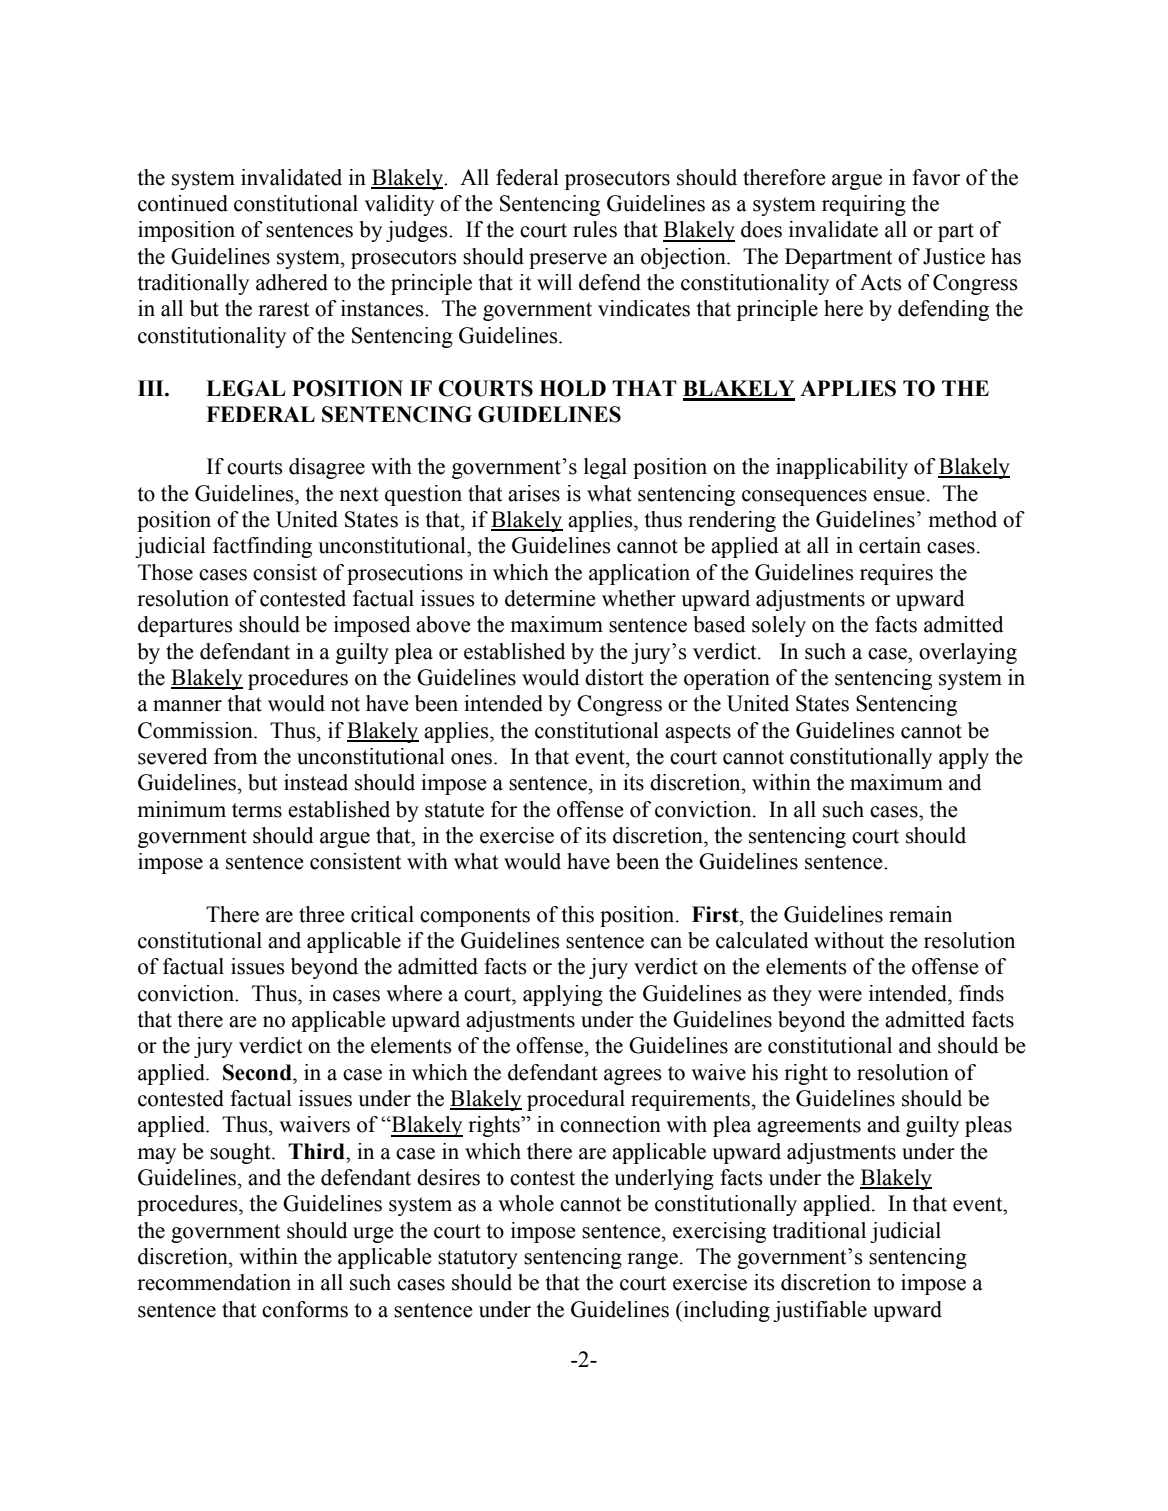  I want to click on rules, so click(595, 229).
